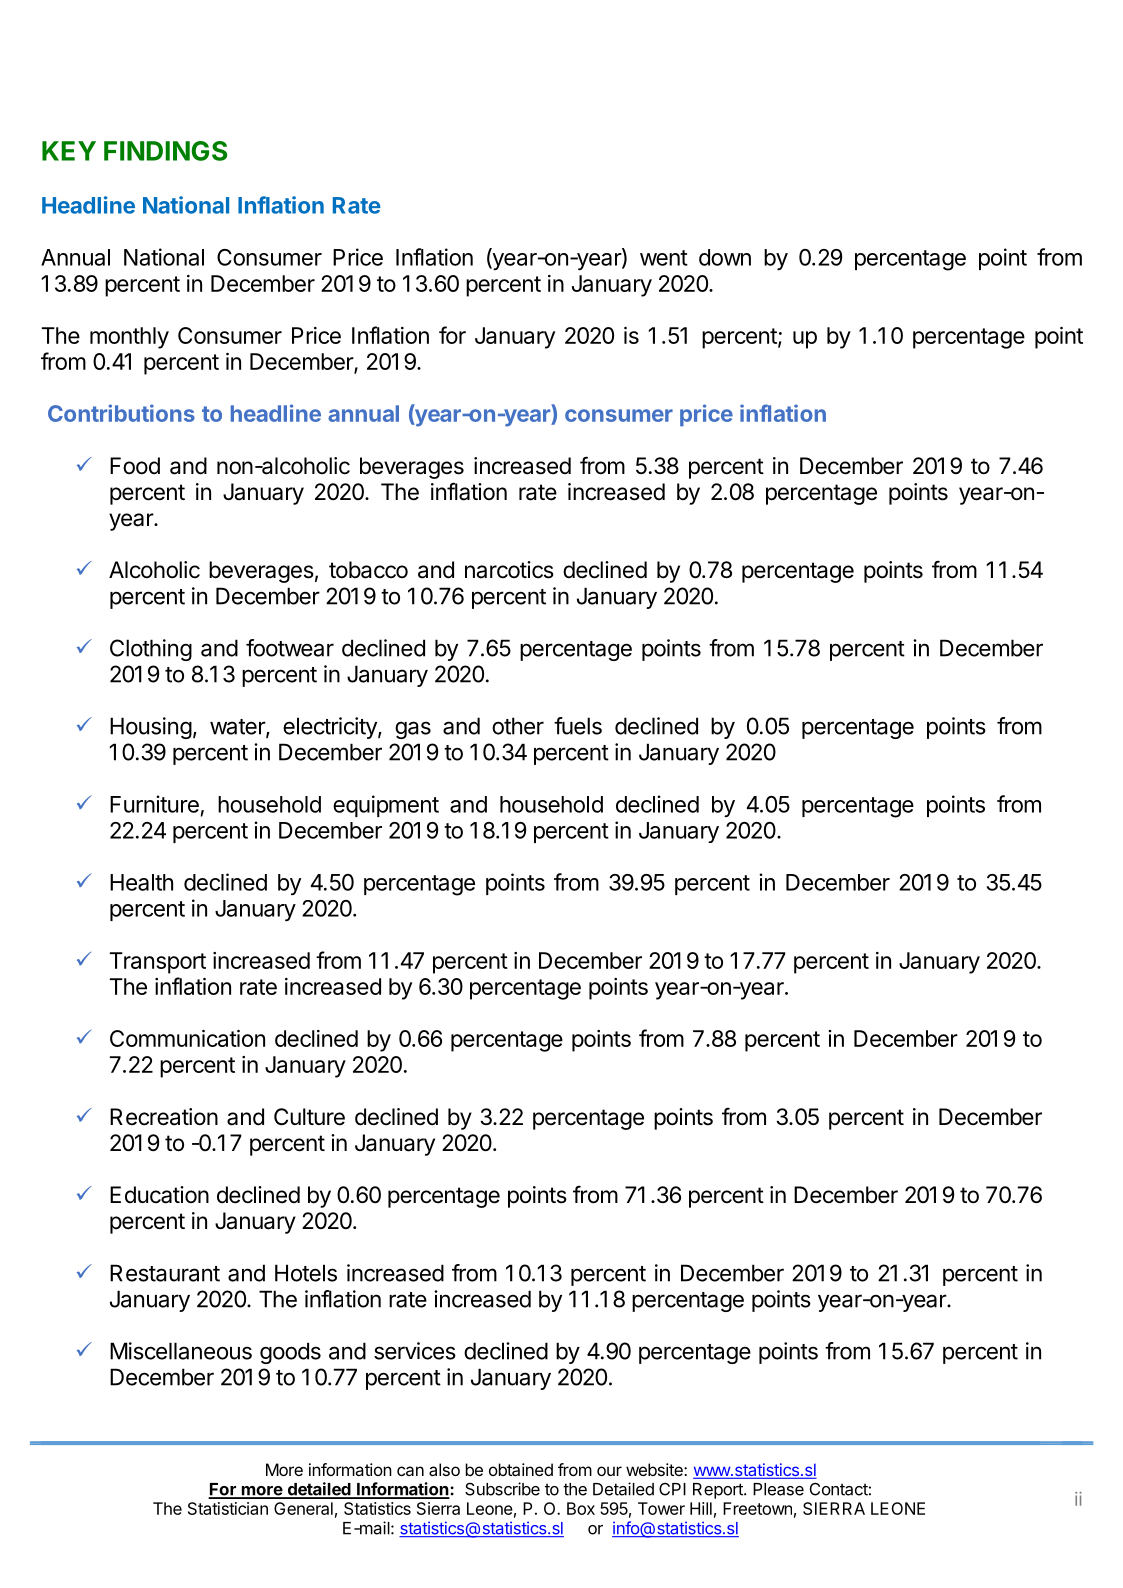 The image size is (1123, 1588). Describe the element at coordinates (151, 650) in the screenshot. I see `Clothing` at that location.
